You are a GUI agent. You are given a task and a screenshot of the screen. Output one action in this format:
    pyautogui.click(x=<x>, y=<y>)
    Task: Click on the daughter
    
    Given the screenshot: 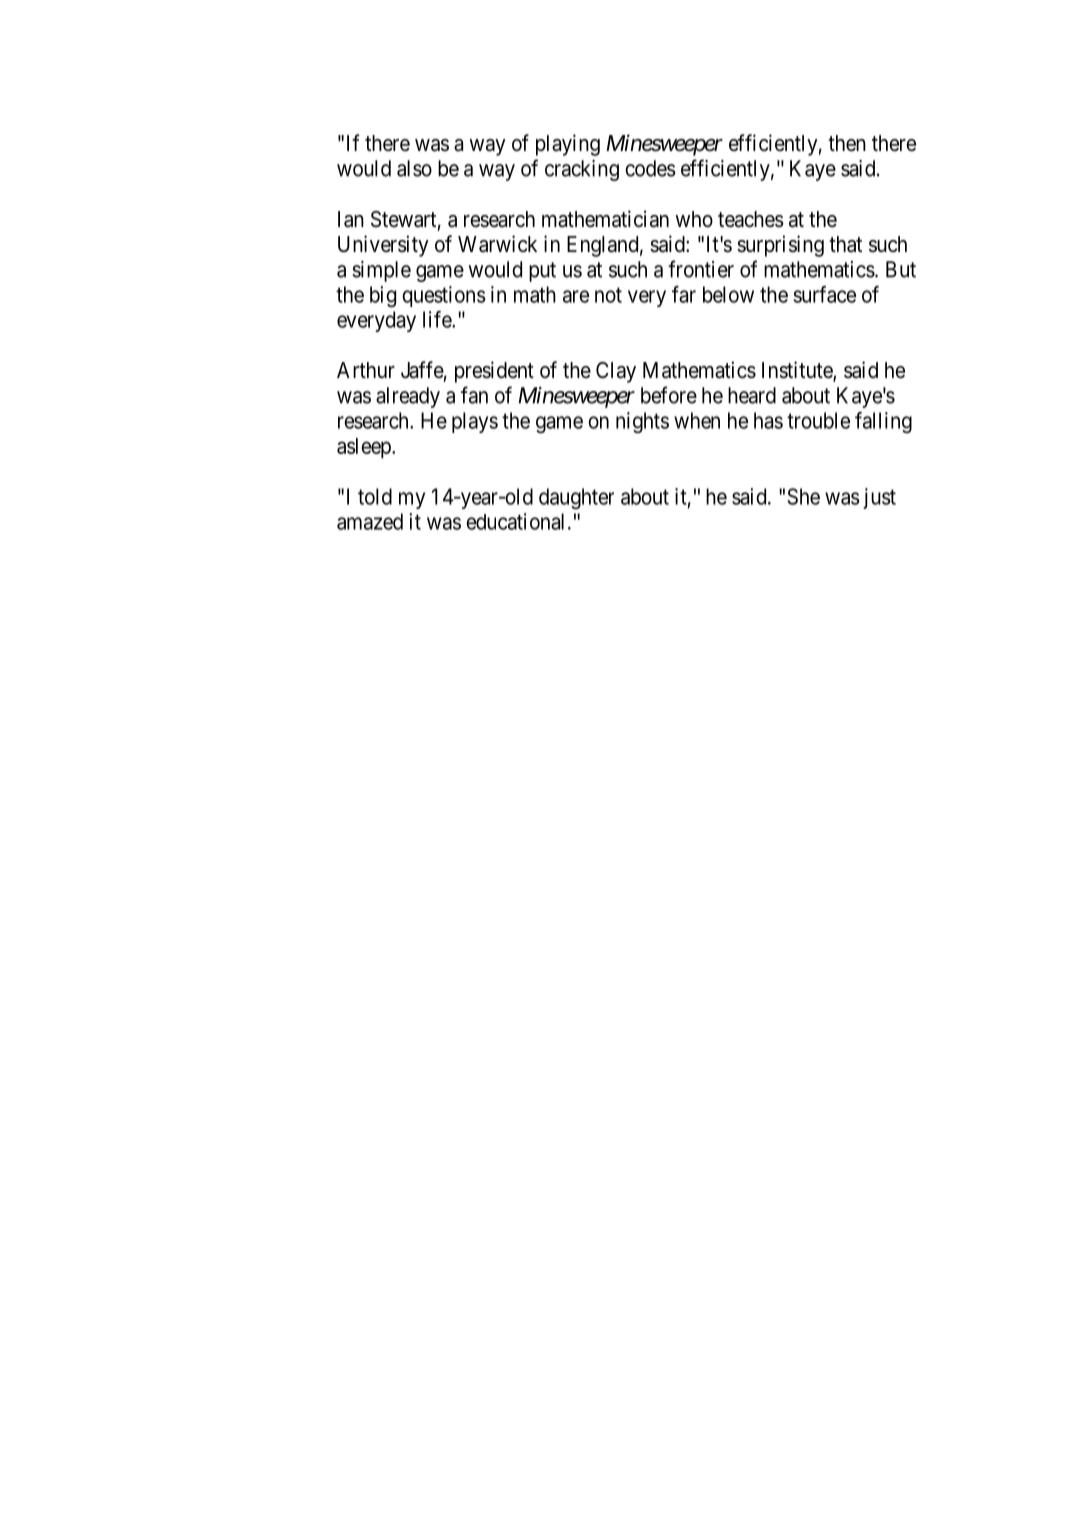 What is the action you would take?
    pyautogui.click(x=576, y=498)
